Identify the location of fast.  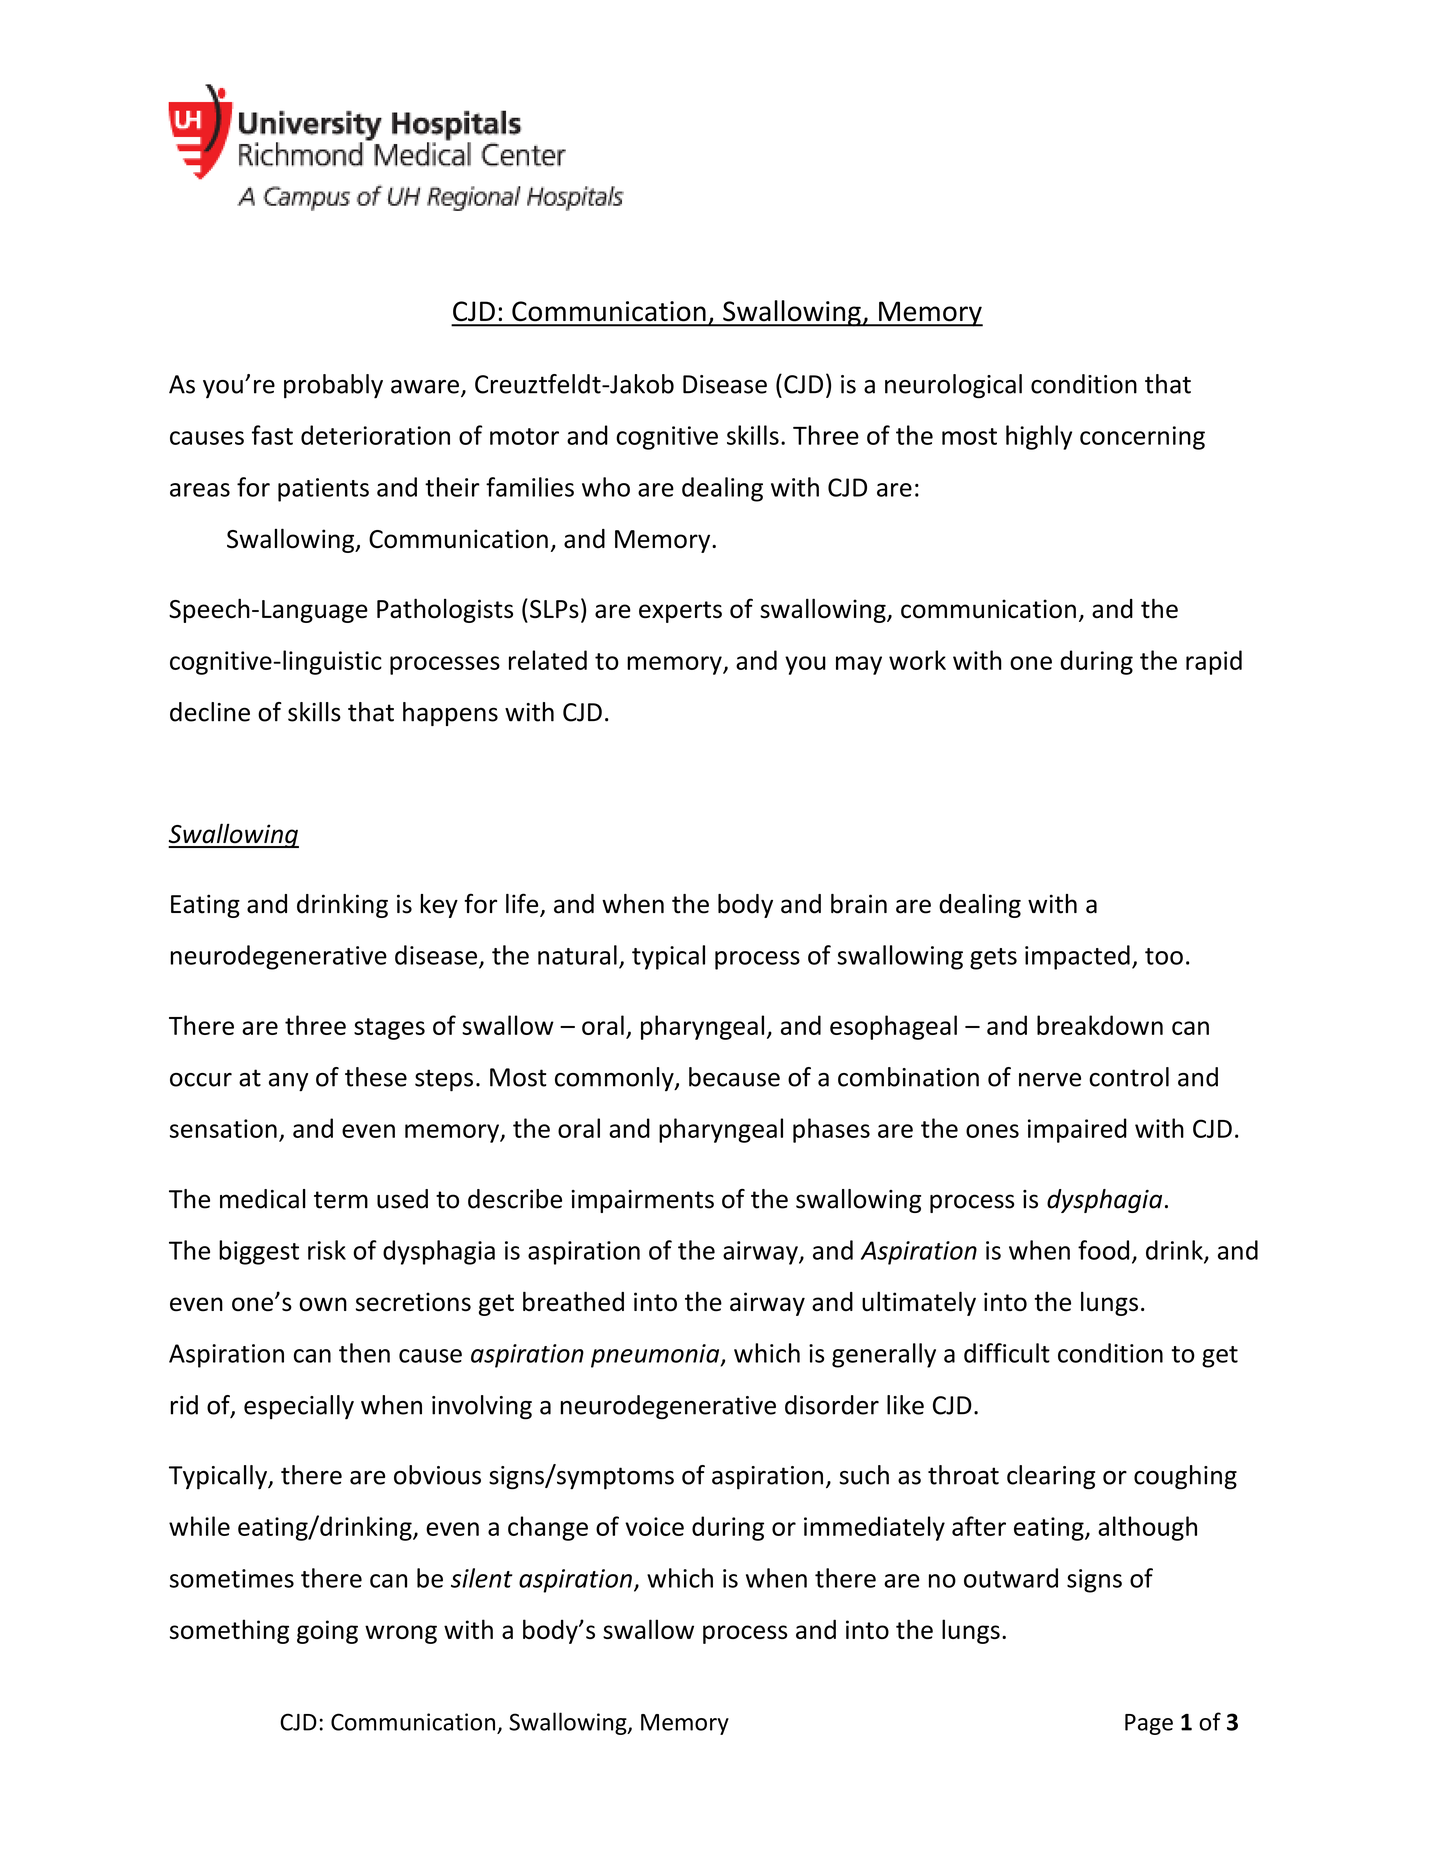
(272, 435).
